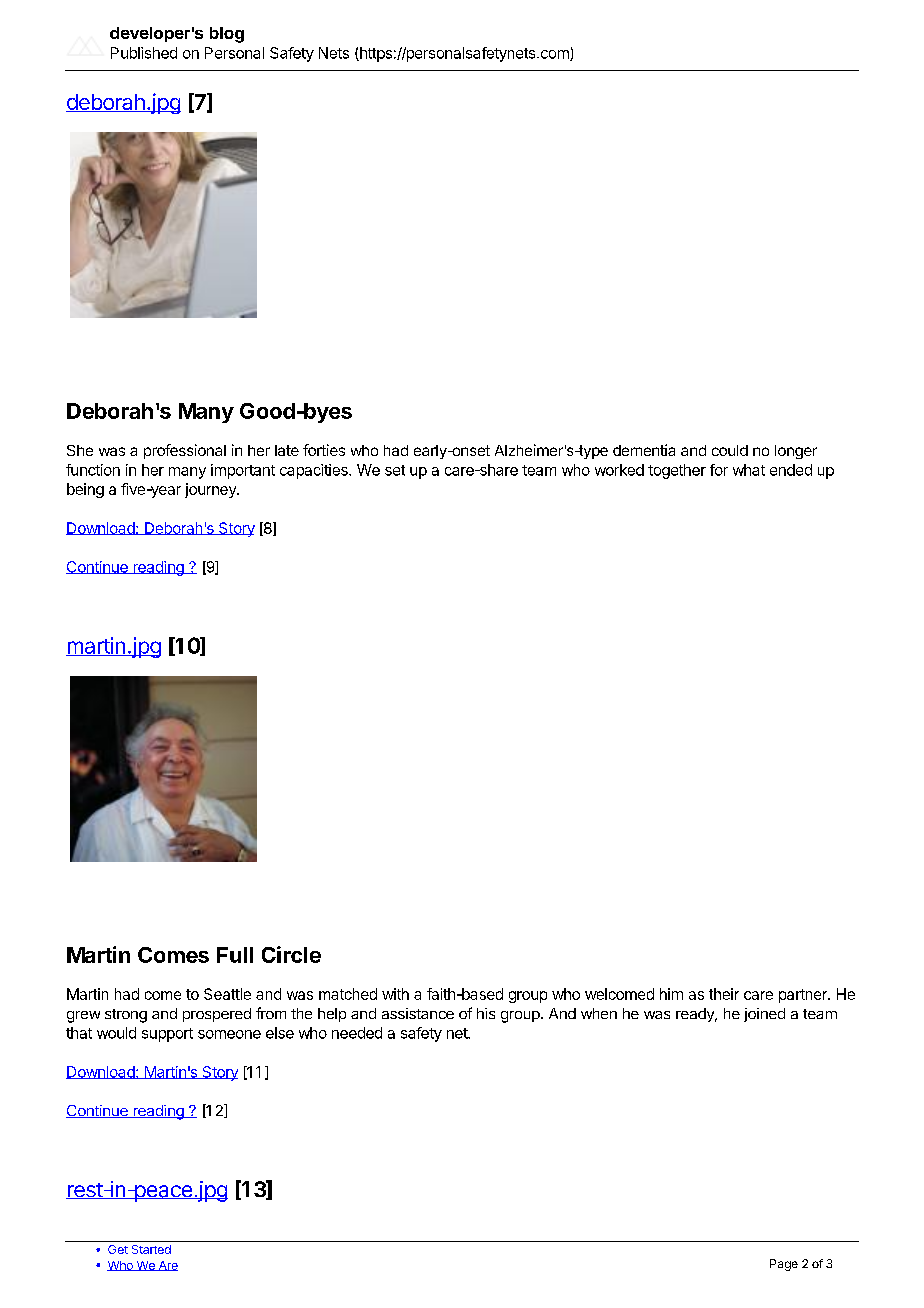 Image resolution: width=924 pixels, height=1308 pixels. I want to click on professional, so click(185, 451).
